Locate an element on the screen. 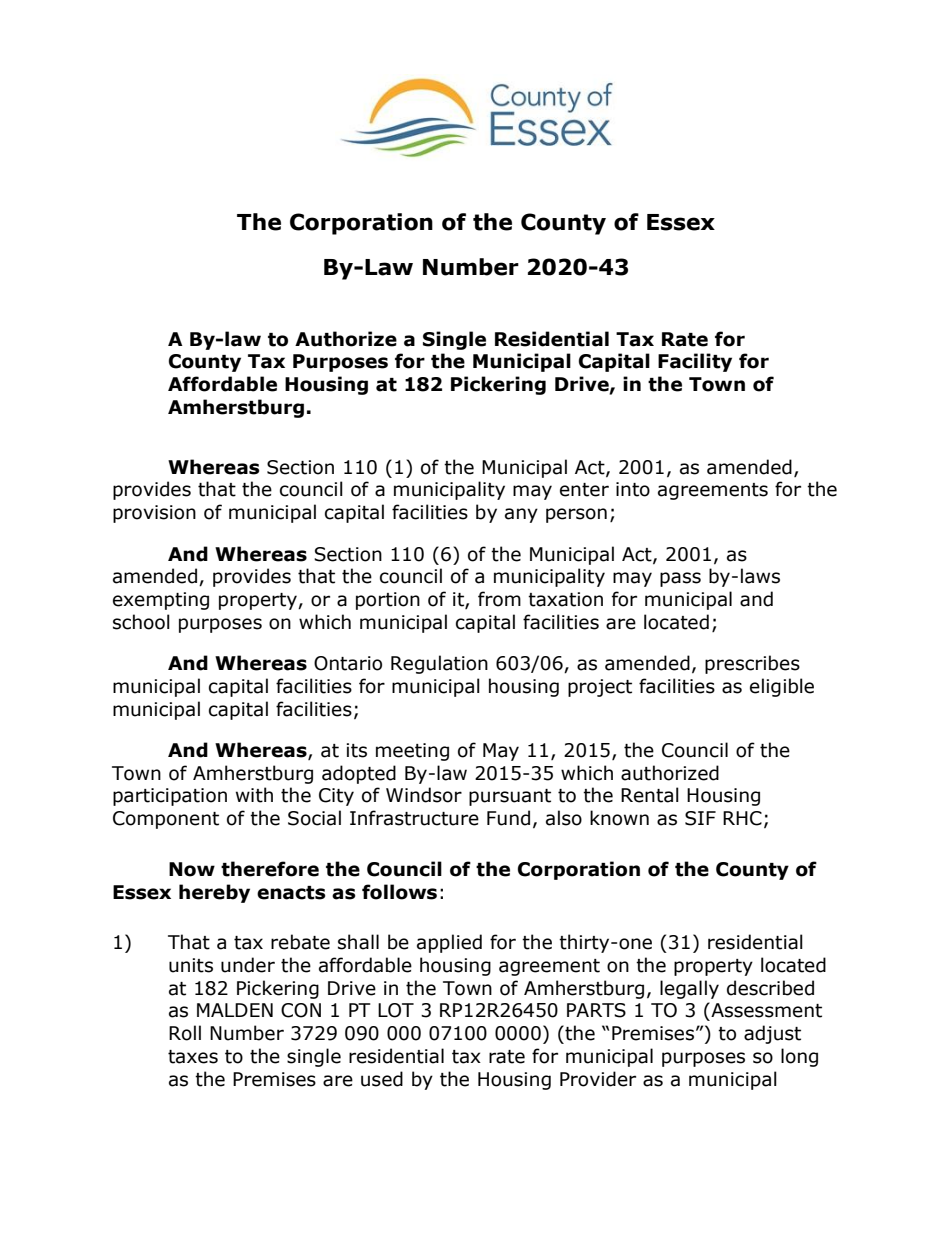 The height and width of the screenshot is (1233, 952). adjust is located at coordinates (772, 1034).
